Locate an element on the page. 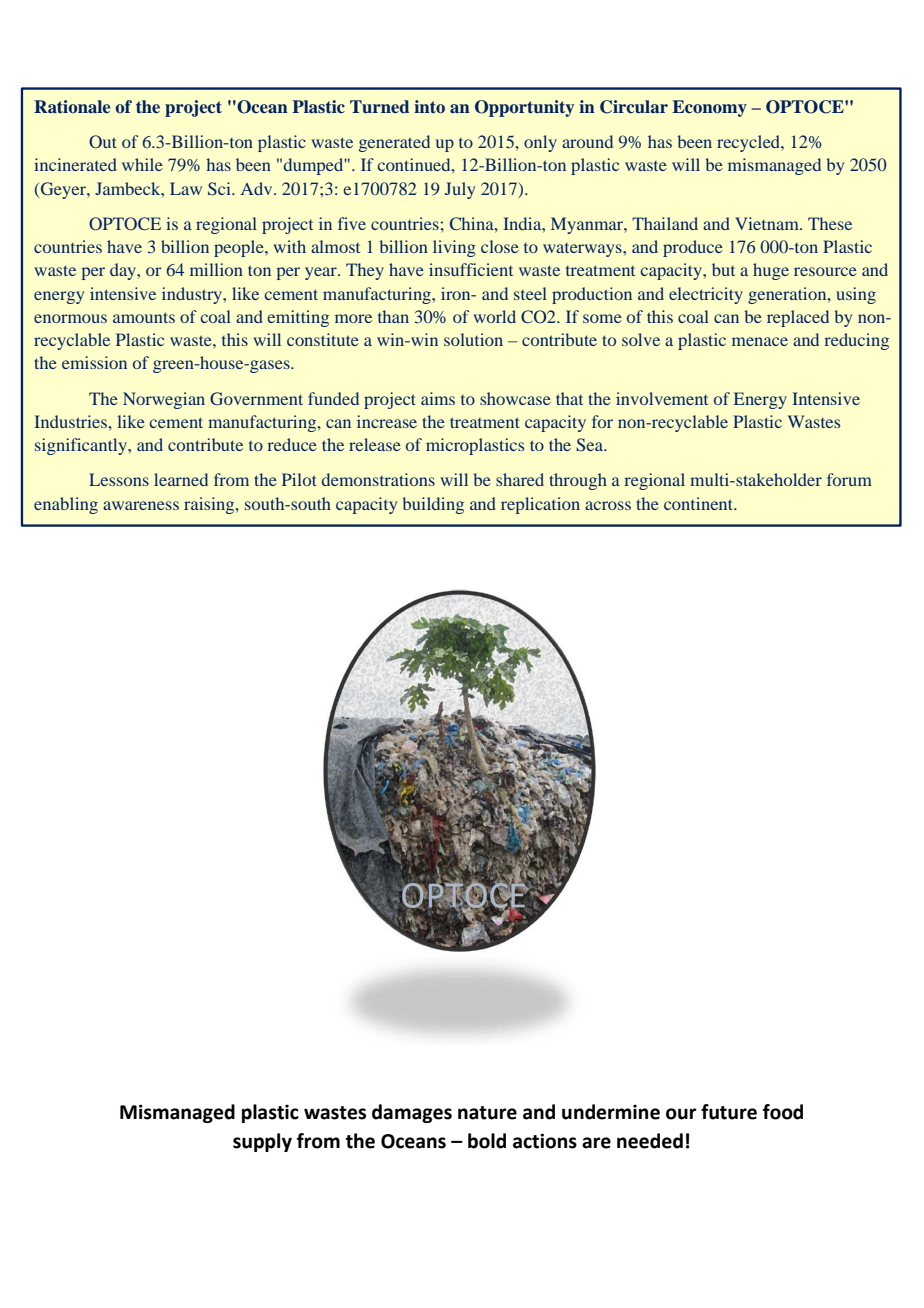  supply is located at coordinates (262, 1142).
